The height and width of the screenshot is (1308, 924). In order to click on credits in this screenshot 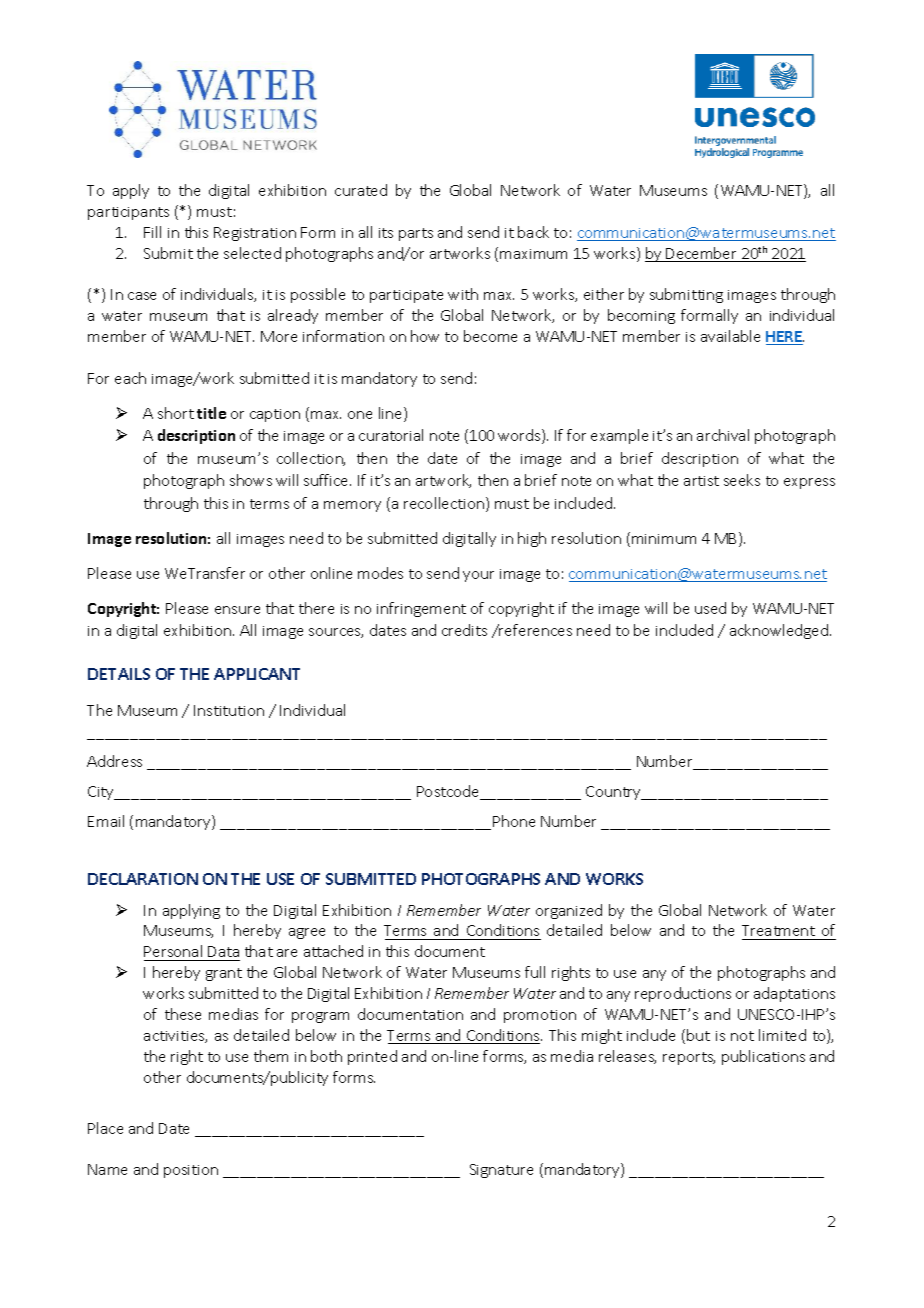, I will do `click(464, 630)`.
